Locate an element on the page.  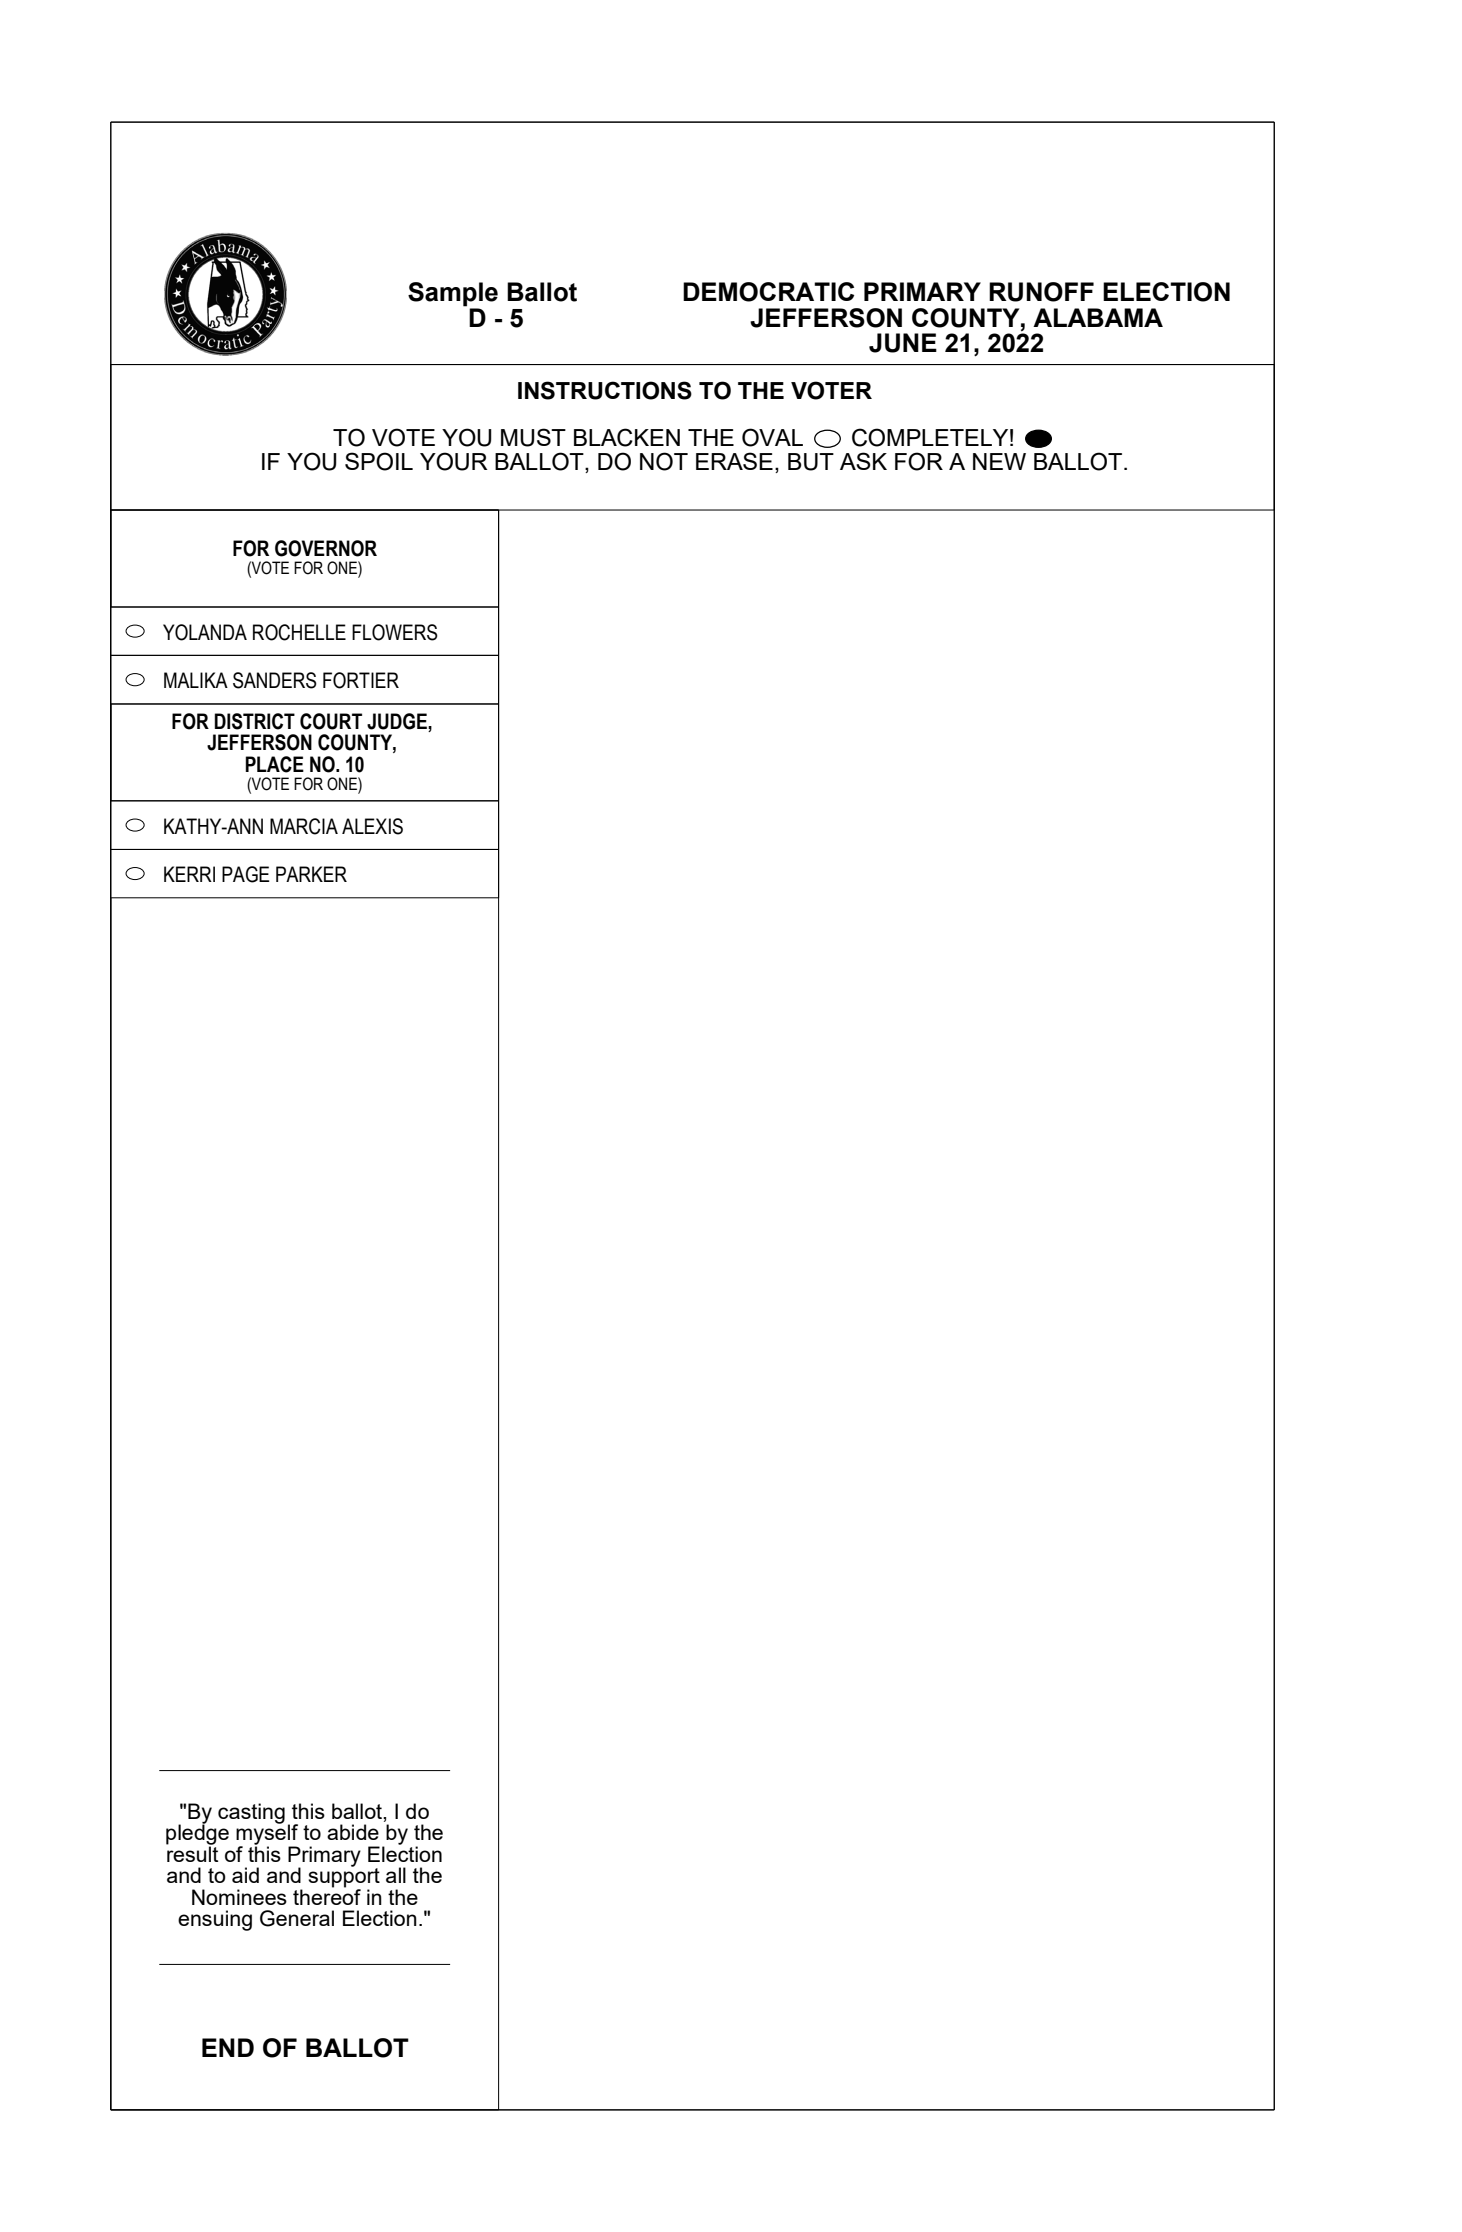
ALEXIS is located at coordinates (372, 826).
